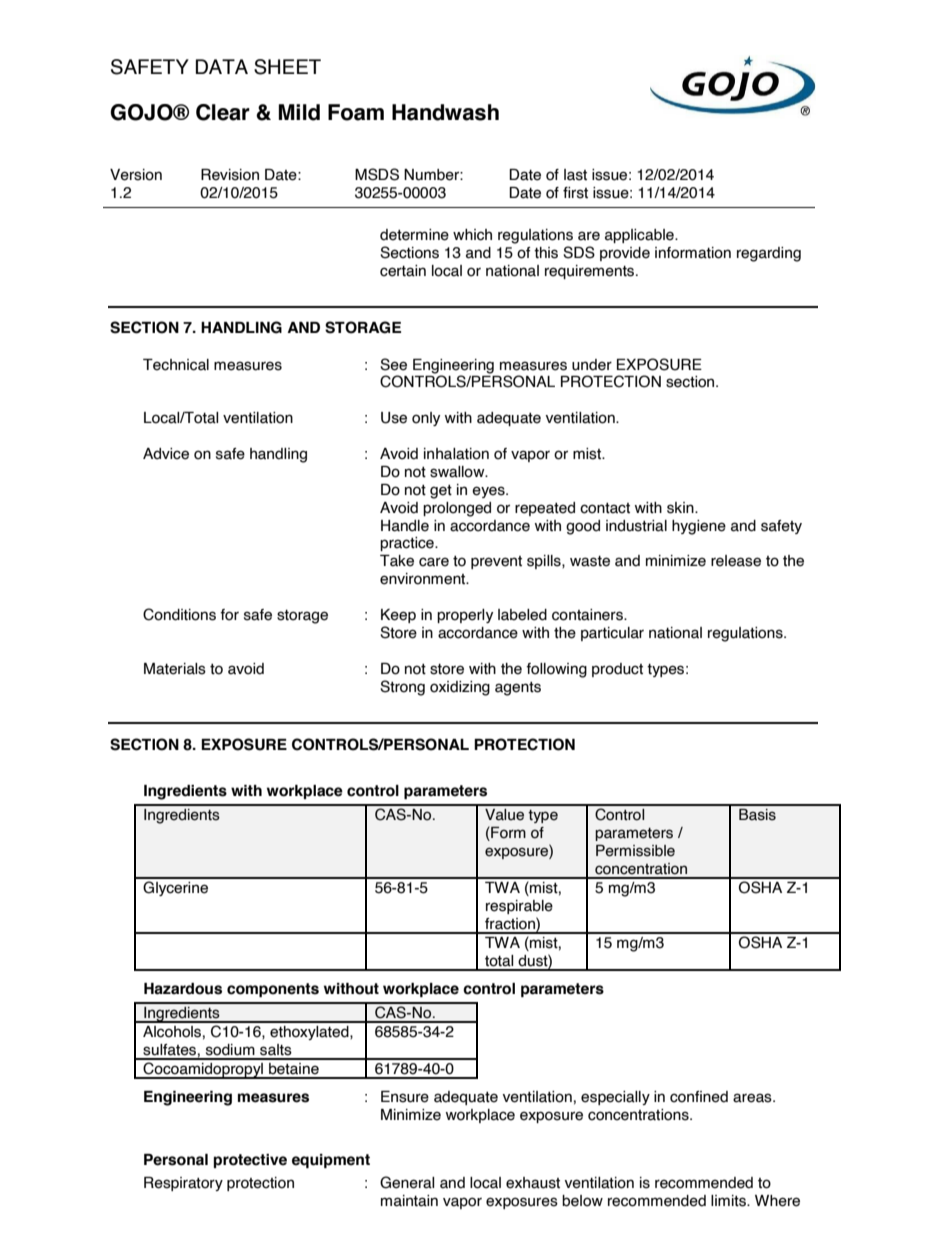 The height and width of the page is (1233, 952). I want to click on Respiratory, so click(183, 1184).
